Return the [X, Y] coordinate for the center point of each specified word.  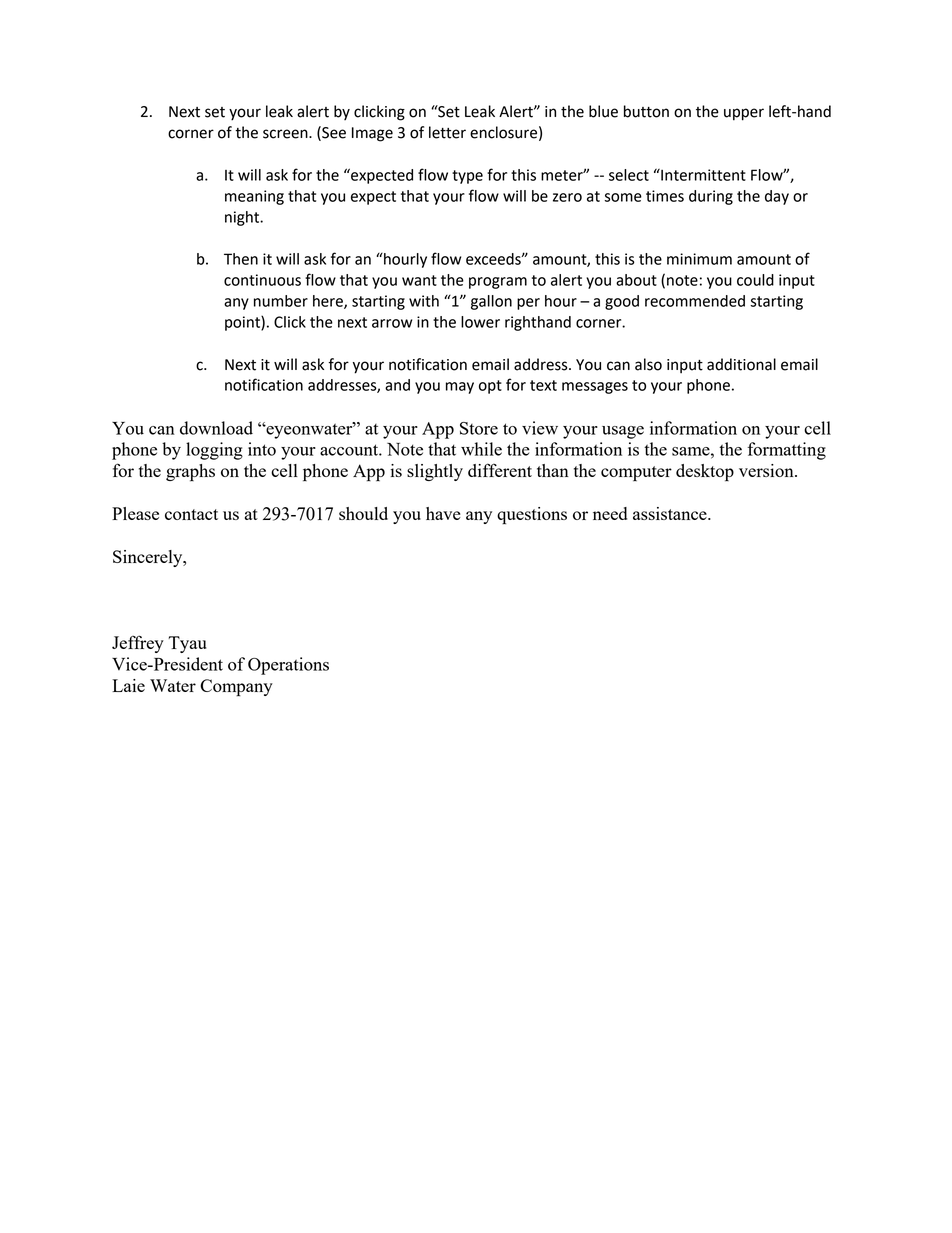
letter [447, 132]
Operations [288, 666]
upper [744, 114]
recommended [695, 301]
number [281, 301]
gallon [491, 302]
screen [286, 134]
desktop [705, 473]
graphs [190, 473]
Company [236, 688]
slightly [435, 472]
